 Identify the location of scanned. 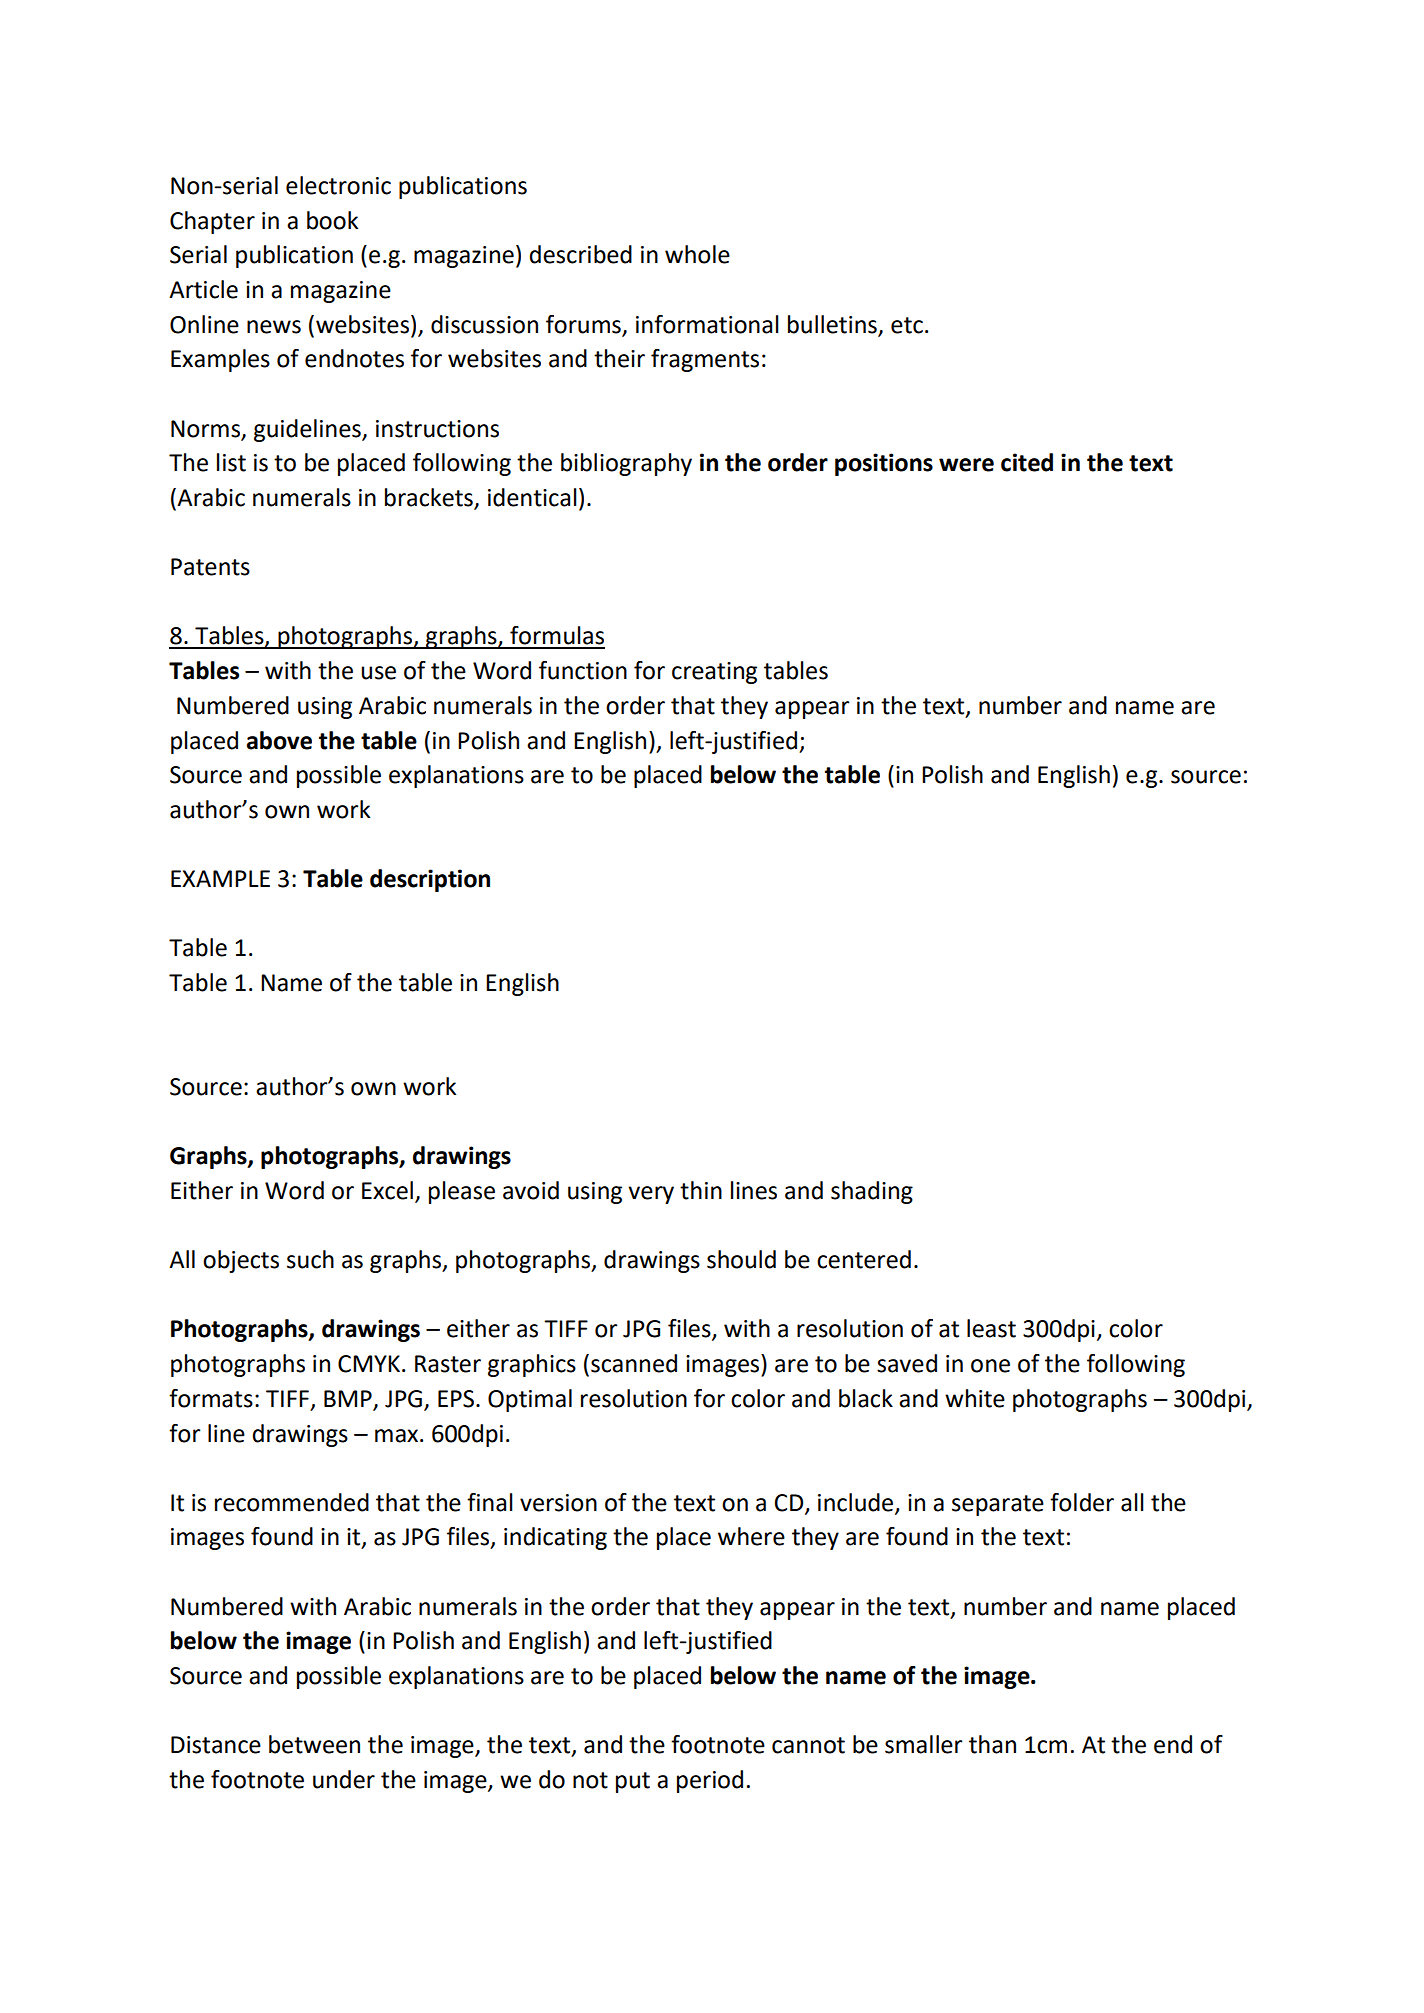
(634, 1363).
